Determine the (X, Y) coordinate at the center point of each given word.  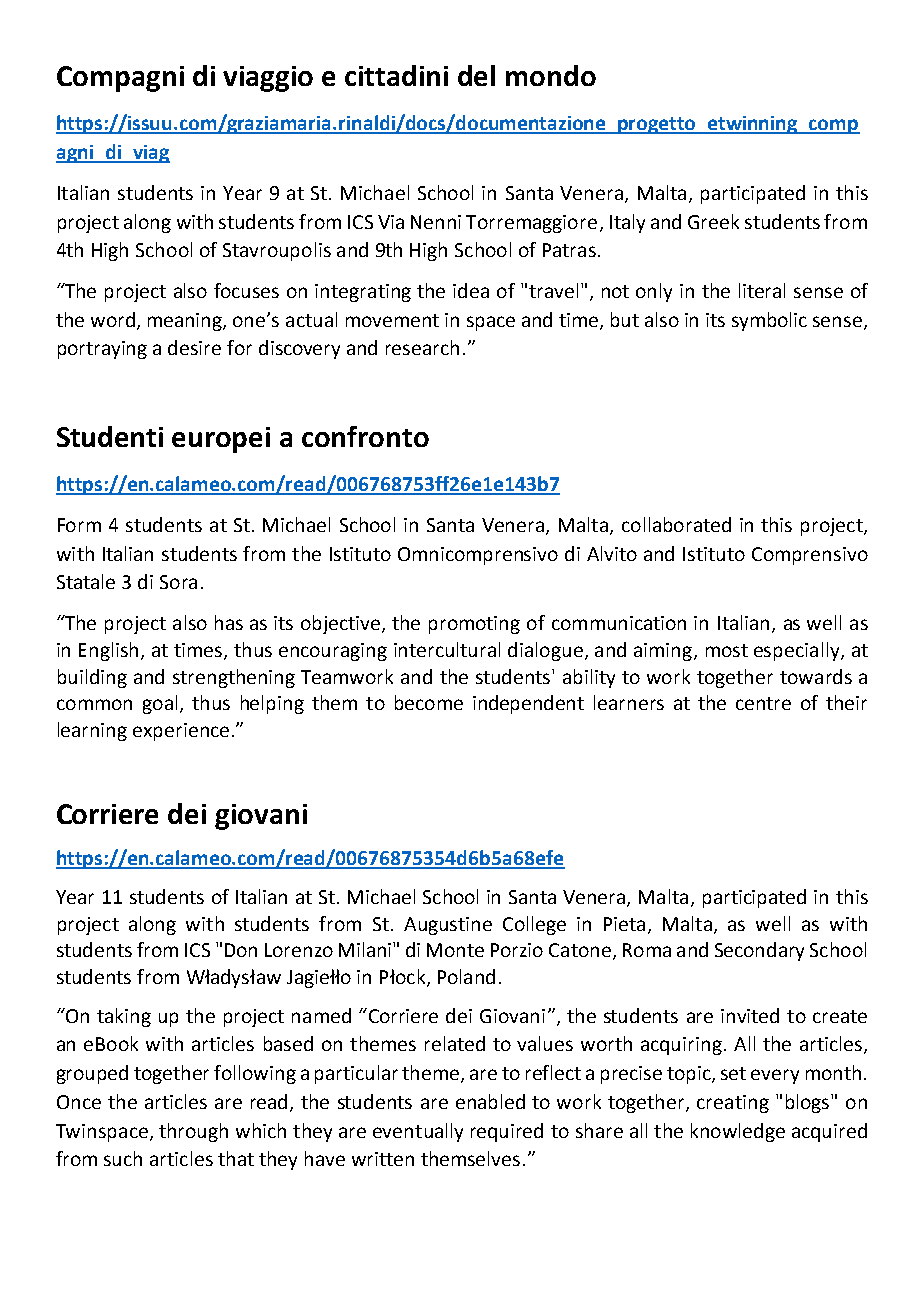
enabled (490, 1101)
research (422, 347)
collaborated (676, 524)
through (193, 1132)
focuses (246, 290)
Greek (713, 221)
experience (181, 732)
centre (763, 703)
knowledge (738, 1132)
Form (79, 525)
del (476, 75)
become (429, 702)
